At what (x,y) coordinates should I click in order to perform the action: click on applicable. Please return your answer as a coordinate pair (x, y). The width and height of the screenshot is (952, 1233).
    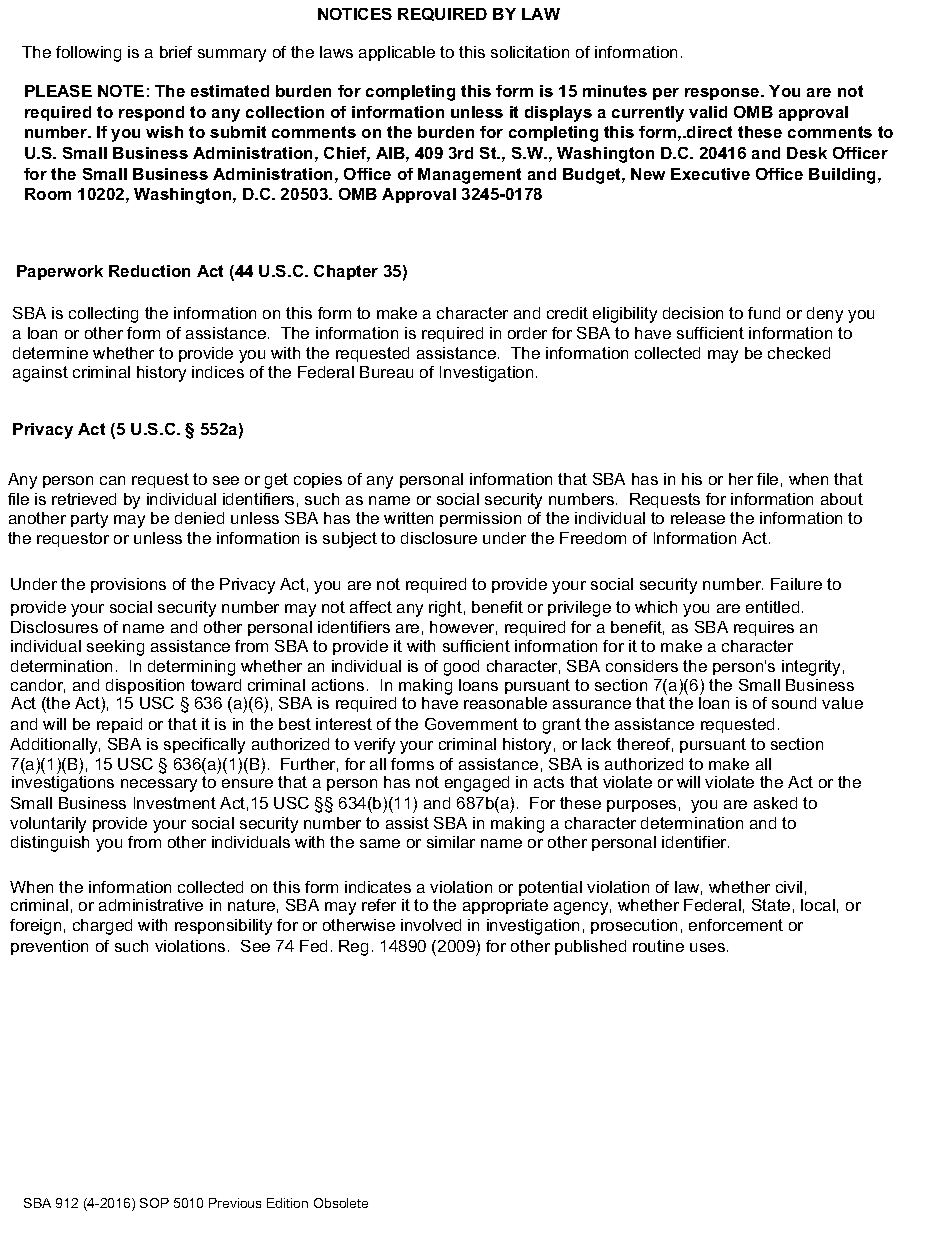
    Looking at the image, I should click on (397, 53).
